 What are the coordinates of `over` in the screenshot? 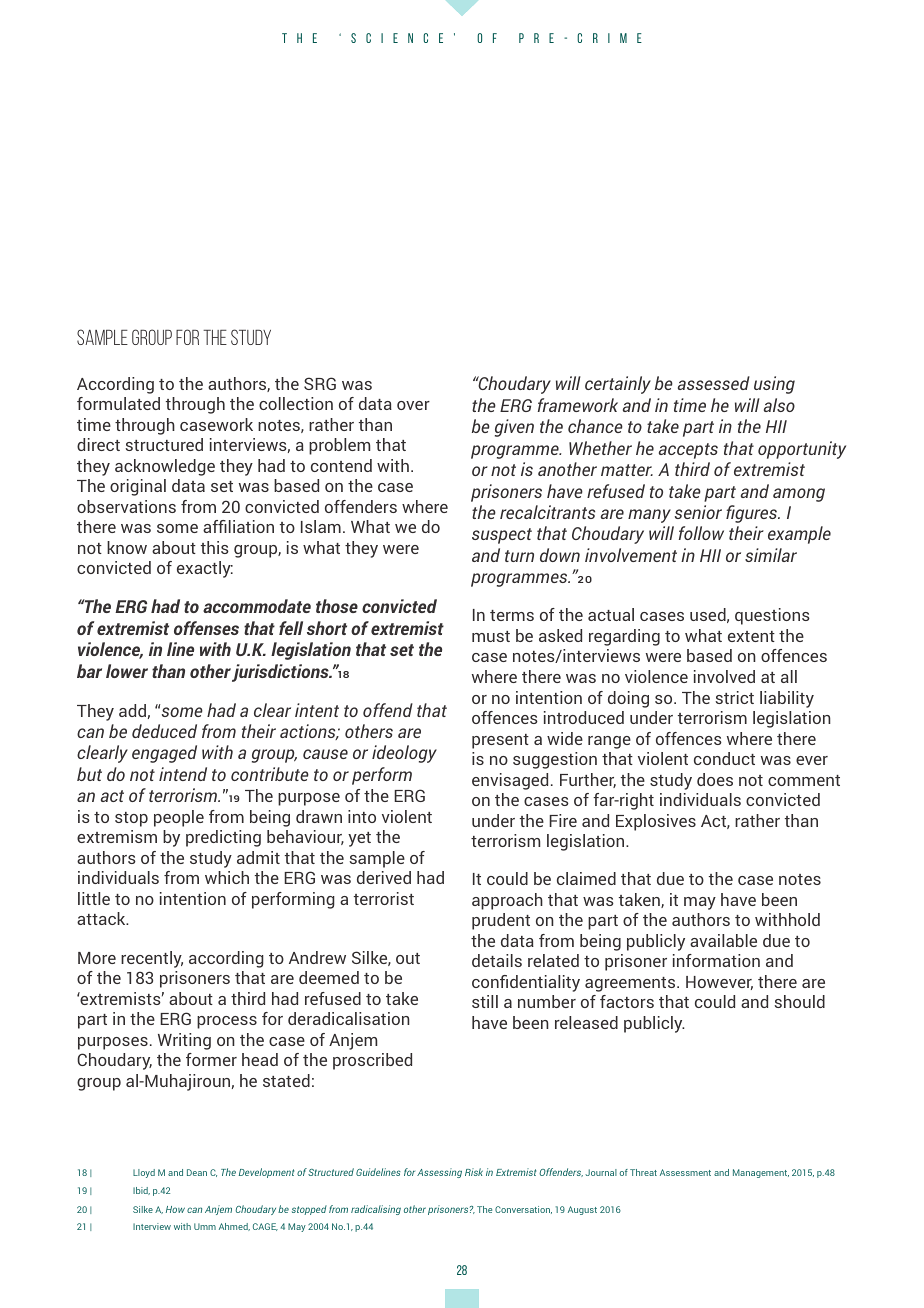 It's located at (413, 405).
